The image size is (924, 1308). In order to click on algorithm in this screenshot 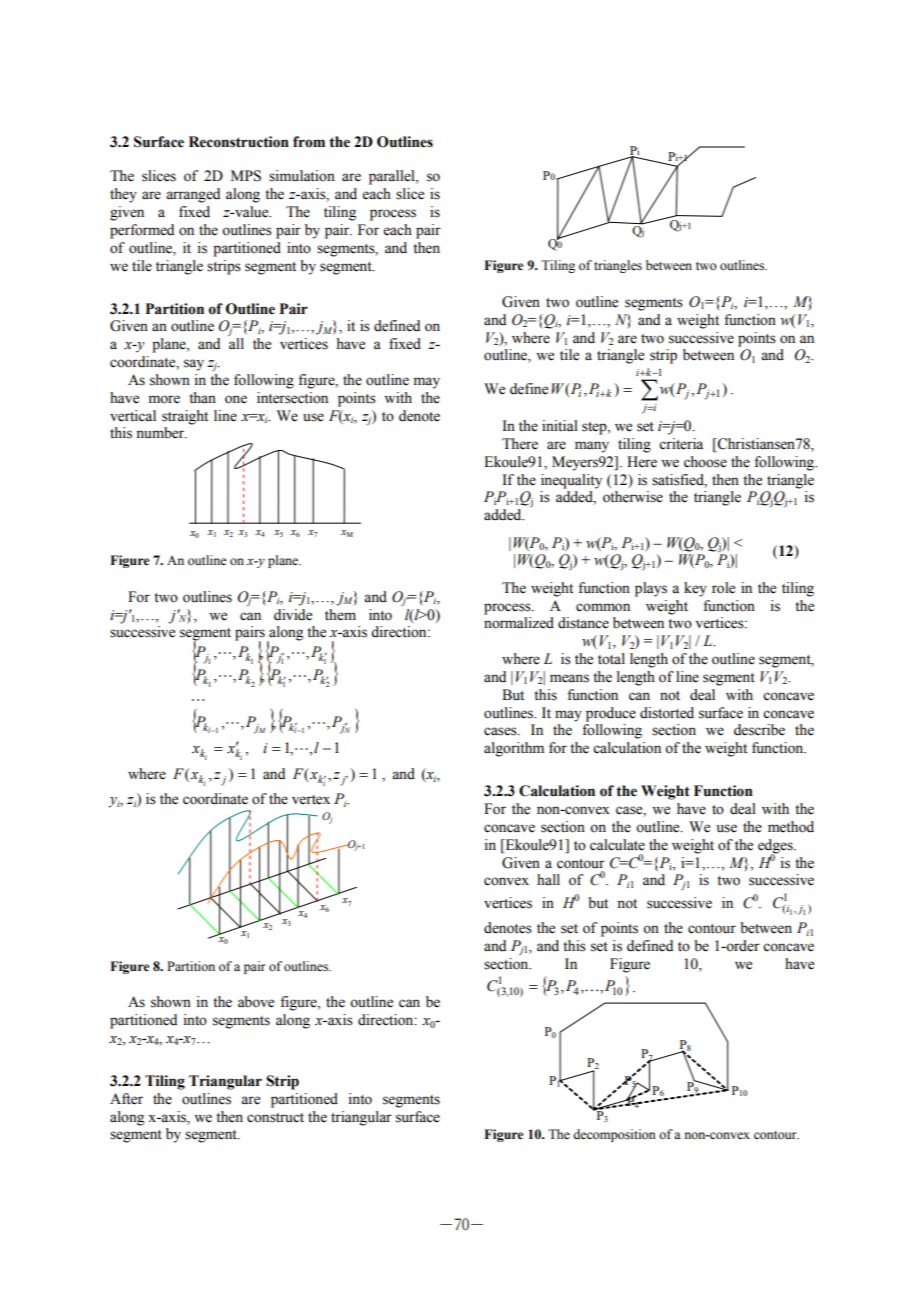, I will do `click(514, 749)`.
